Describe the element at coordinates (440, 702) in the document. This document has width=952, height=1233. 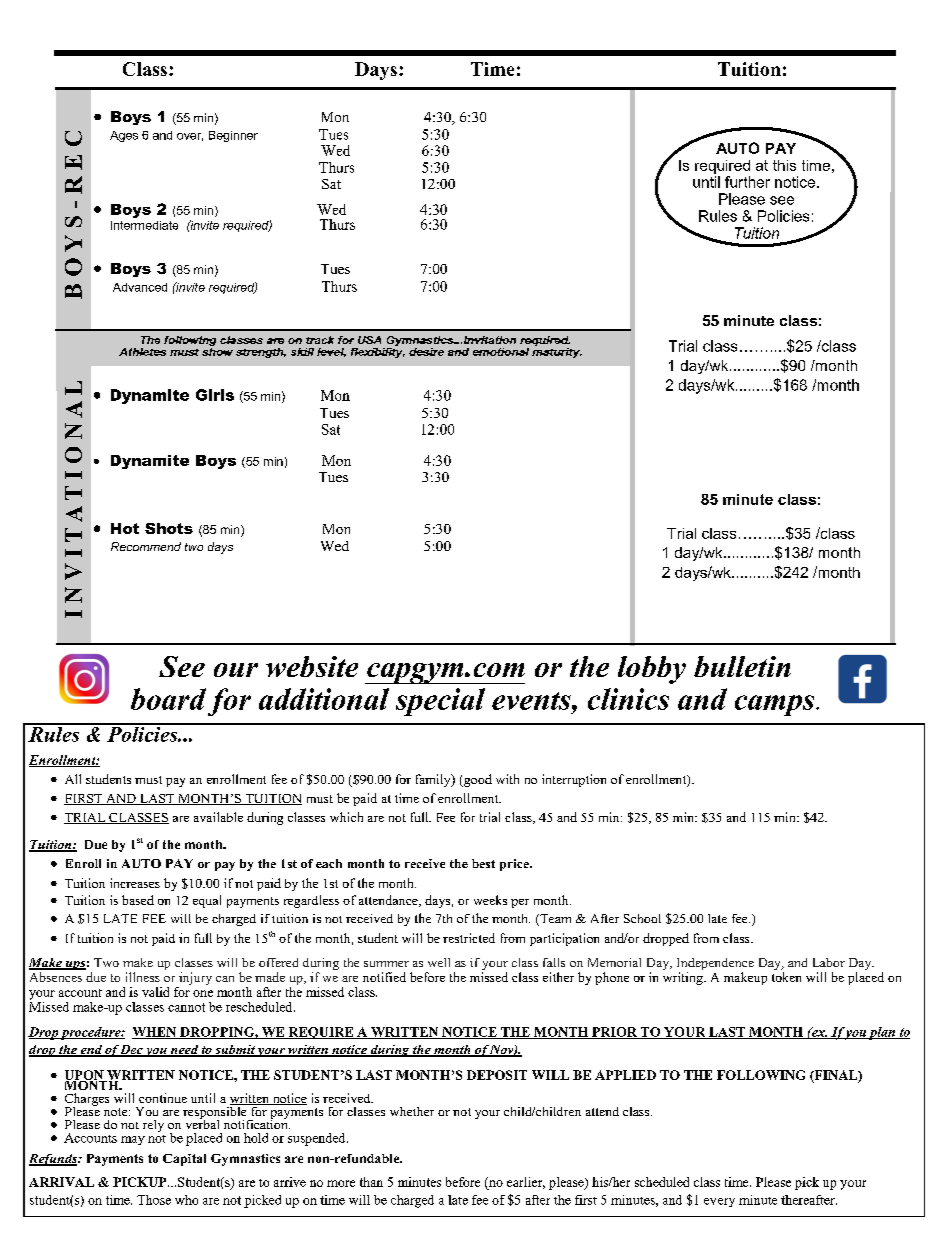
I see `special` at that location.
